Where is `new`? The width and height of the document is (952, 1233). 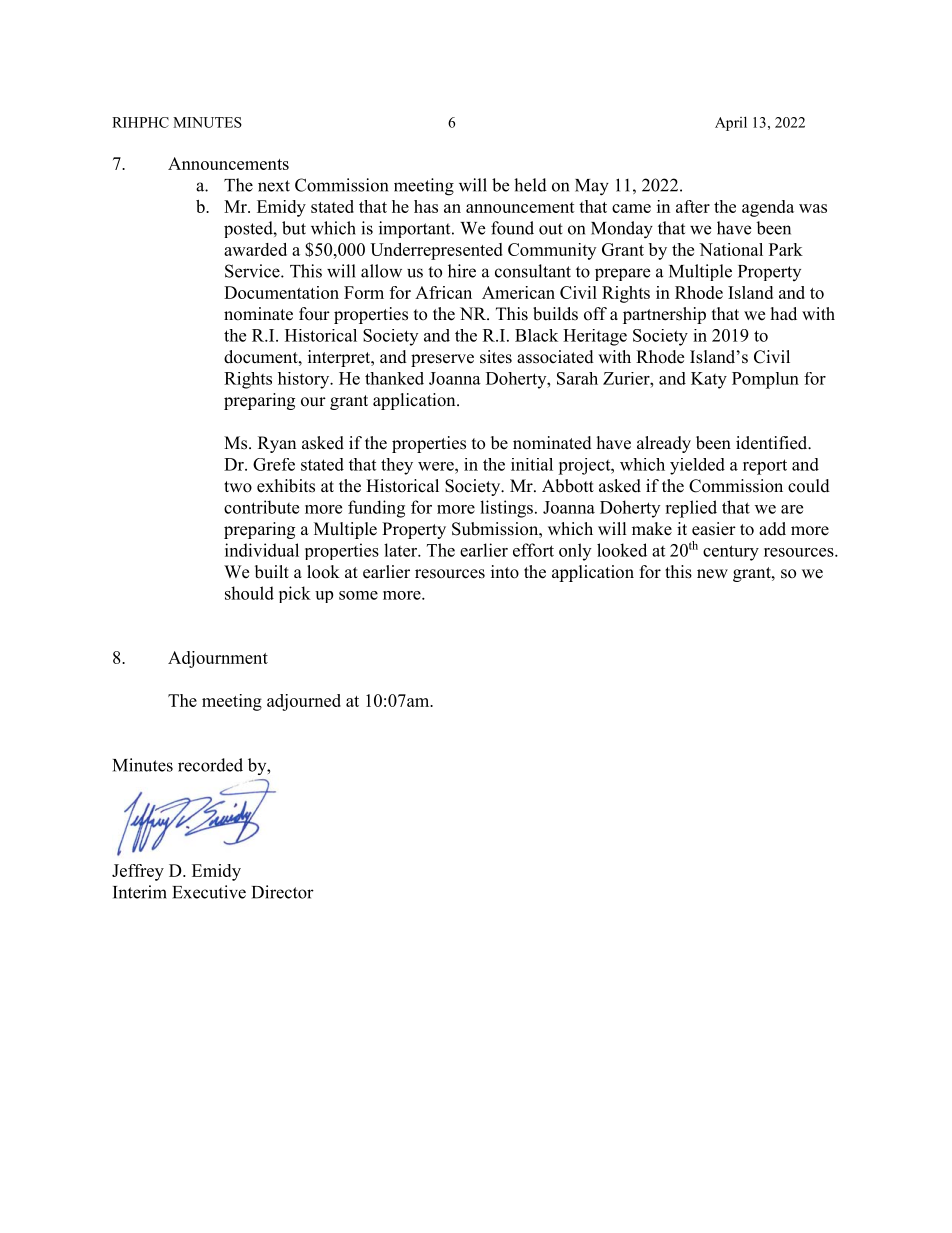 new is located at coordinates (712, 574).
